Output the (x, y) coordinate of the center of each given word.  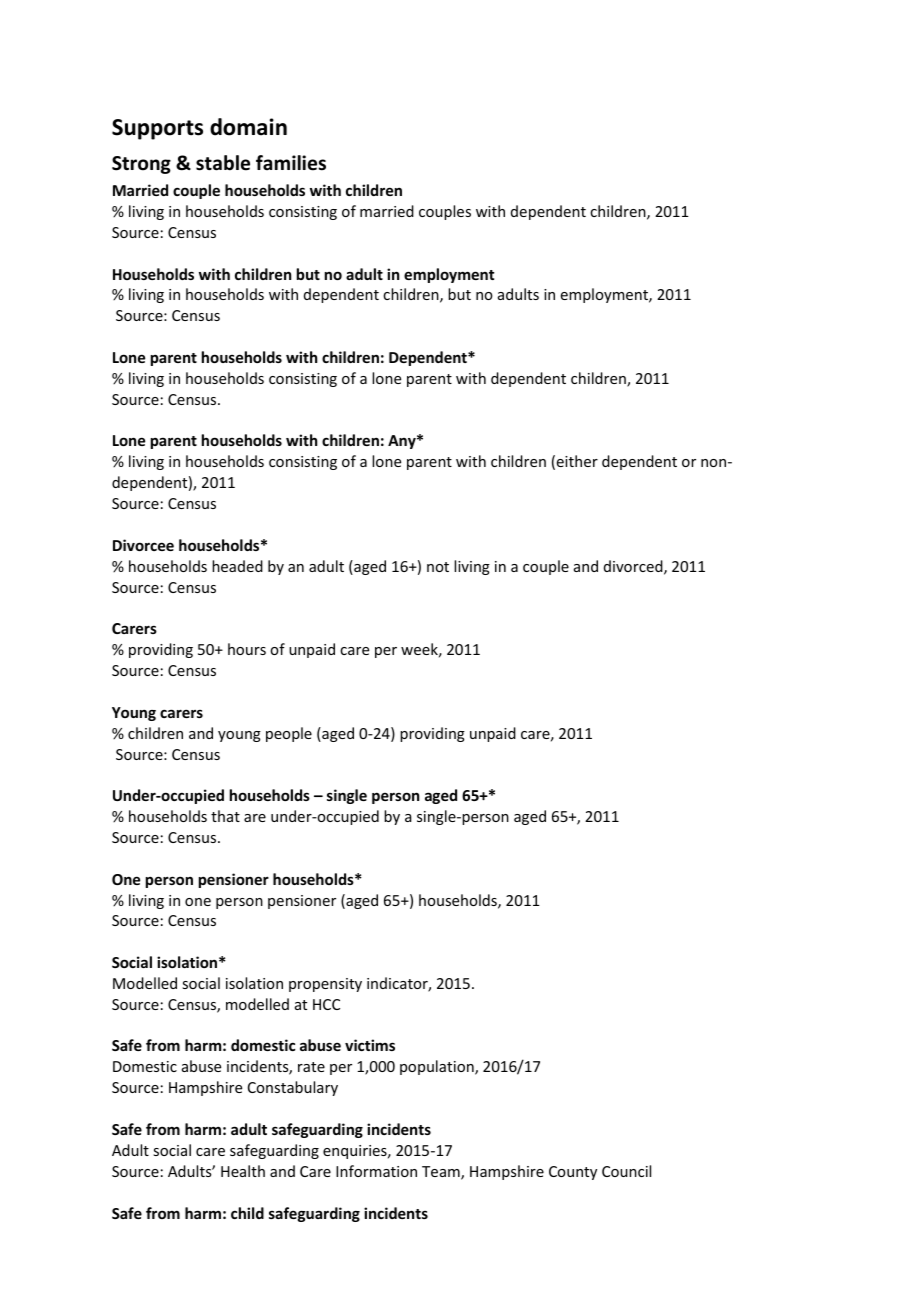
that (225, 816)
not (438, 567)
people (289, 734)
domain (248, 127)
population (438, 1067)
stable (223, 163)
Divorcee (143, 545)
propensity (325, 985)
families (291, 163)
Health (243, 1171)
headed (237, 566)
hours (247, 649)
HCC (326, 1004)
